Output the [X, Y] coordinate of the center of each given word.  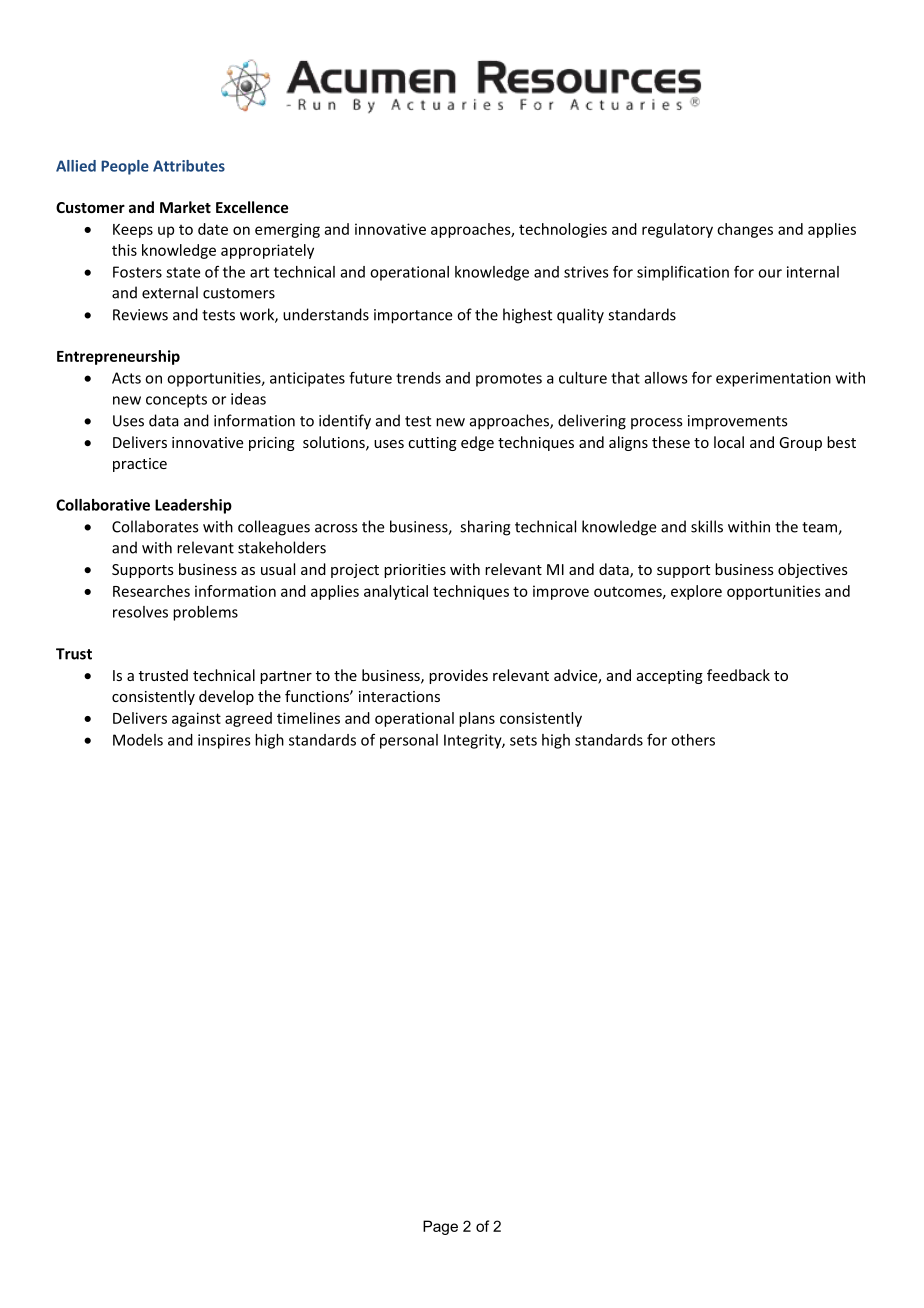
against [196, 719]
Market [185, 207]
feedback [738, 675]
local [729, 442]
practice [140, 465]
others [693, 740]
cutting [432, 444]
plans [477, 719]
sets [523, 740]
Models [138, 740]
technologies [563, 230]
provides [458, 676]
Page [440, 1227]
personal [409, 741]
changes [745, 230]
